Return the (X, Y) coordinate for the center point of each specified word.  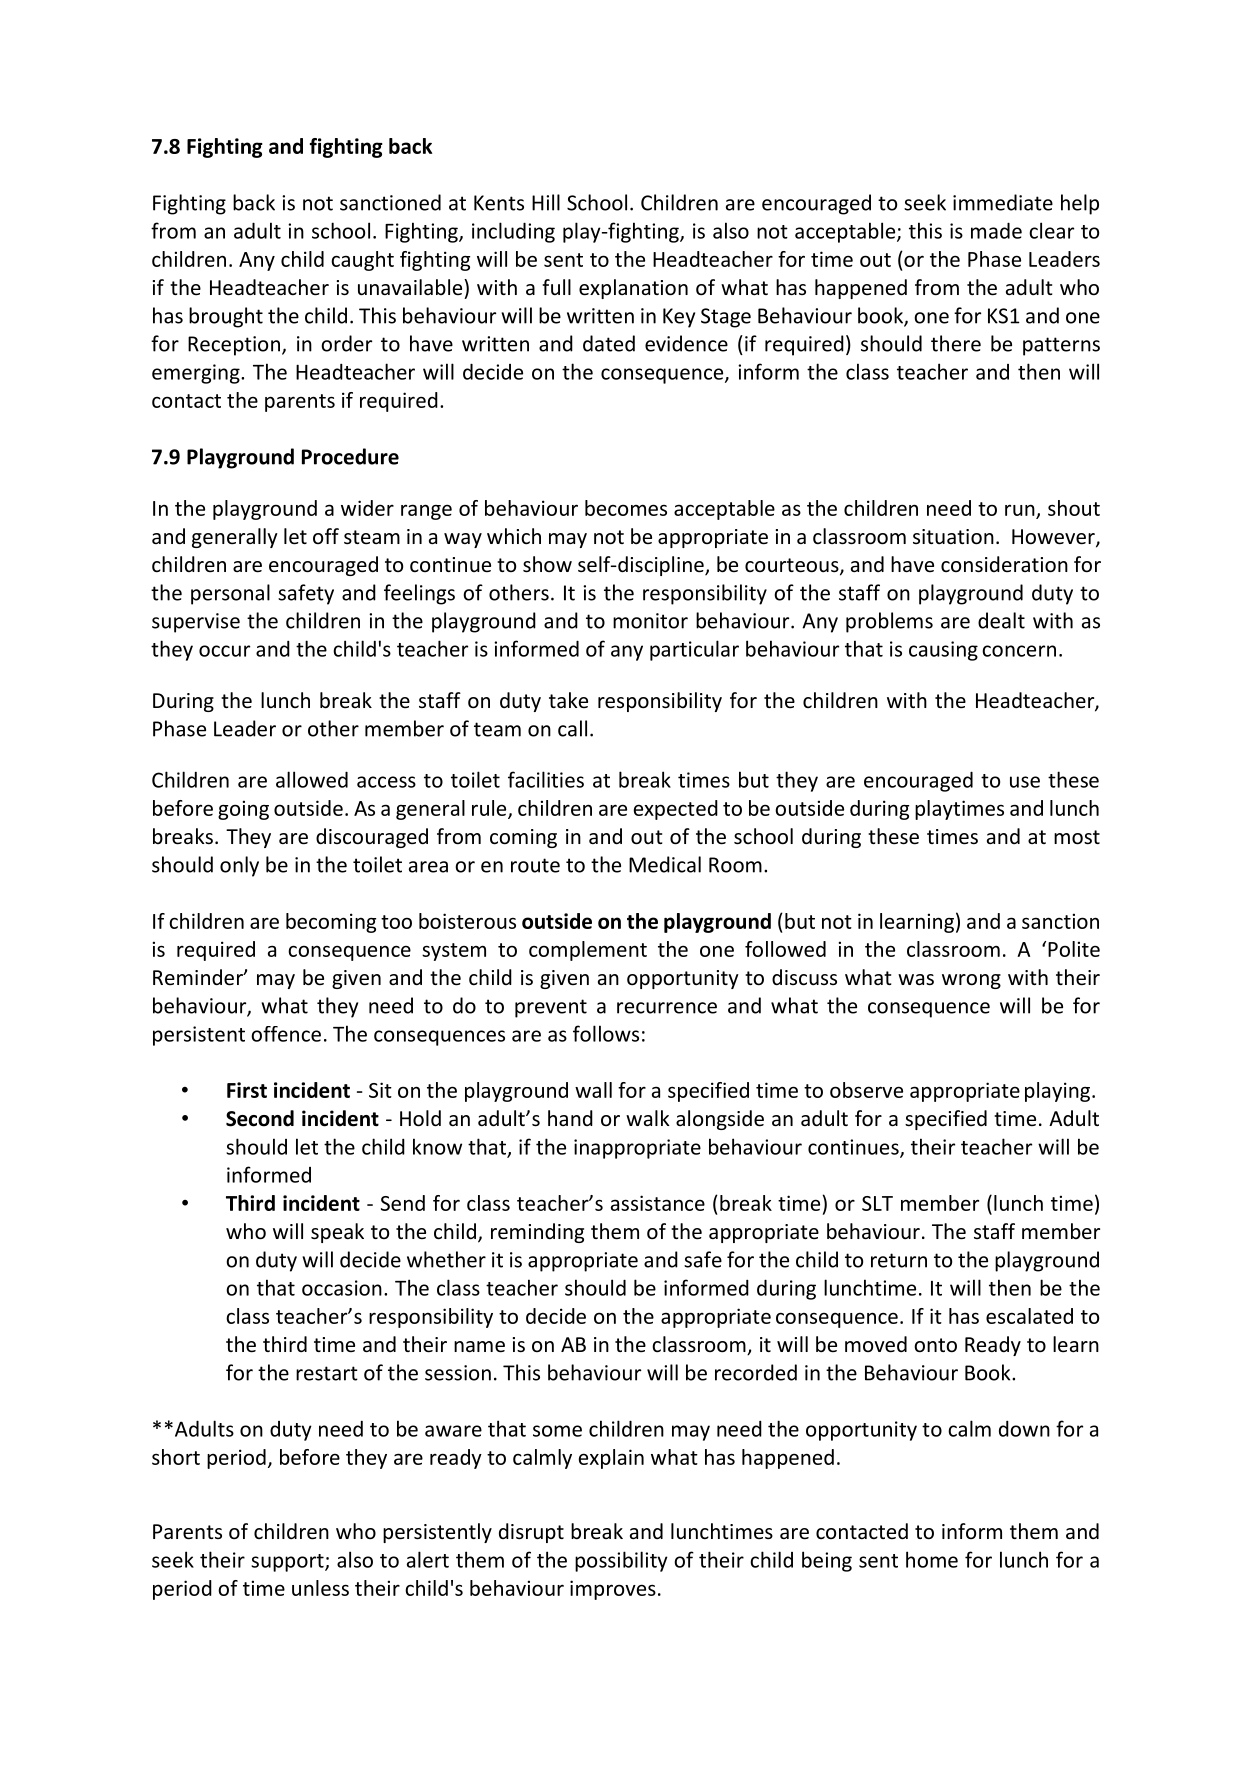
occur (224, 651)
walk (648, 1118)
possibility (621, 1561)
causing (943, 651)
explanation (633, 289)
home (932, 1559)
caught (362, 261)
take (568, 700)
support (288, 1563)
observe (866, 1090)
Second (260, 1118)
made (996, 230)
